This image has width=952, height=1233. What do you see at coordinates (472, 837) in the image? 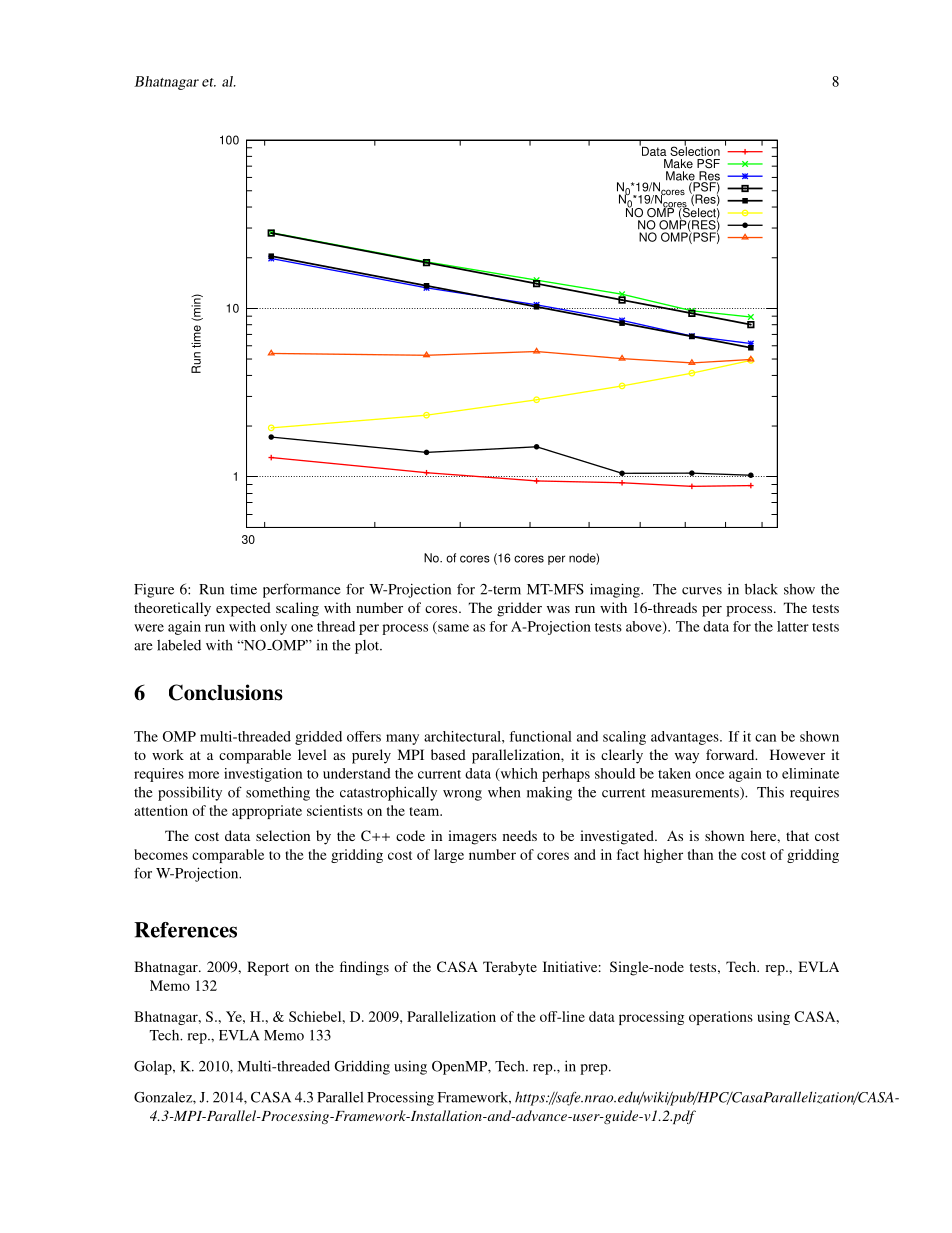
I see `imagers` at bounding box center [472, 837].
